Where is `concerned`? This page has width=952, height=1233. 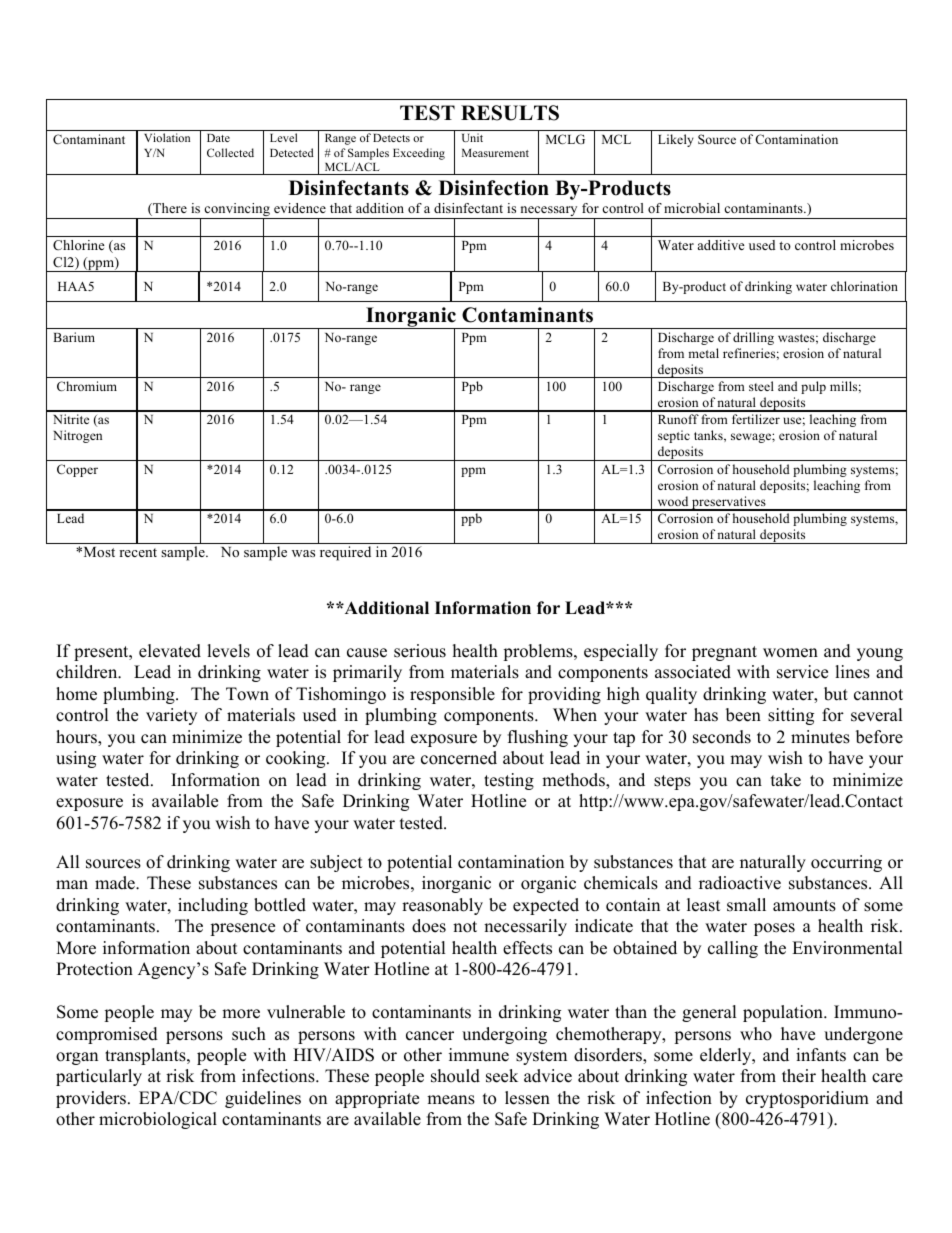
concerned is located at coordinates (459, 758).
